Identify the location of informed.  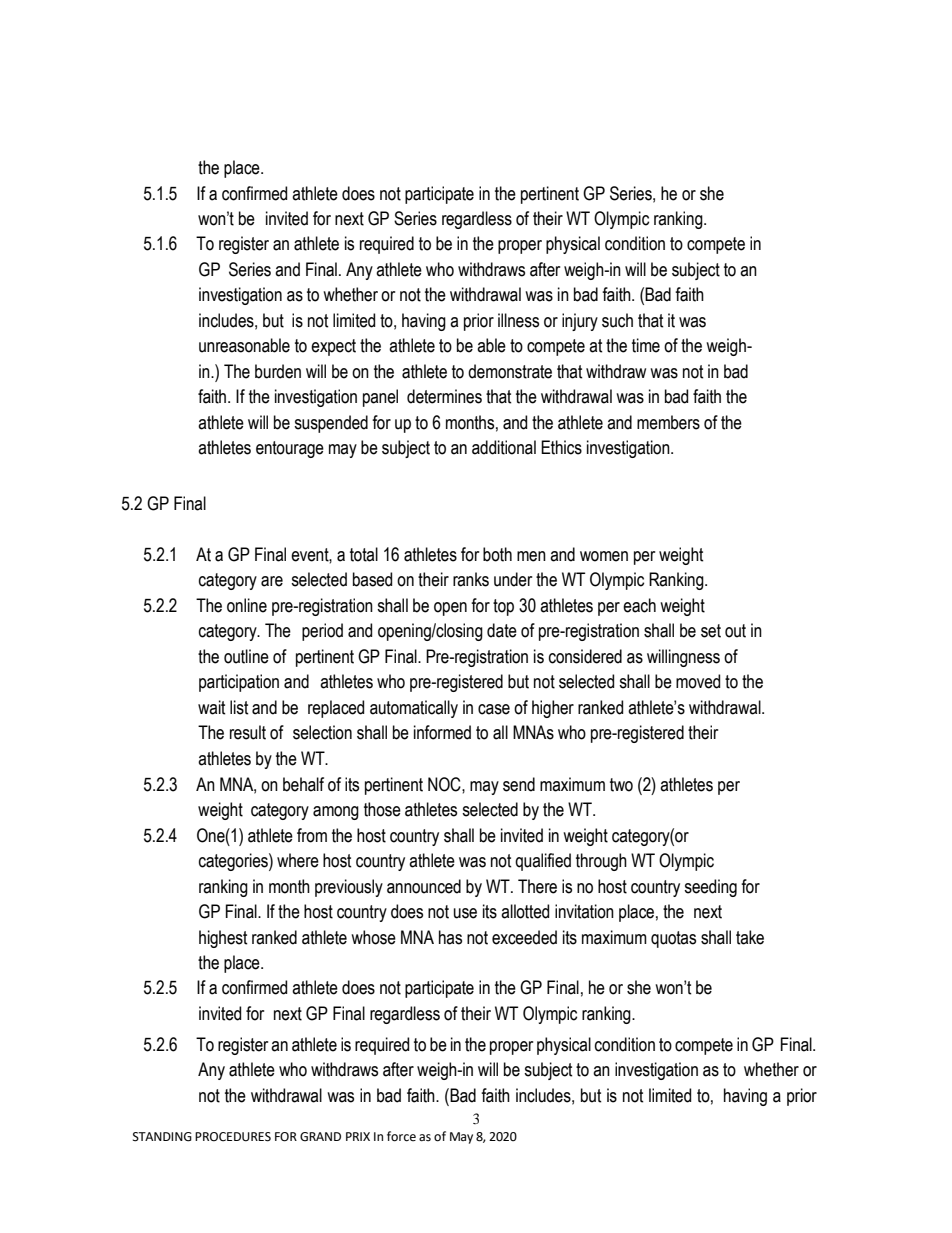
(442, 732).
